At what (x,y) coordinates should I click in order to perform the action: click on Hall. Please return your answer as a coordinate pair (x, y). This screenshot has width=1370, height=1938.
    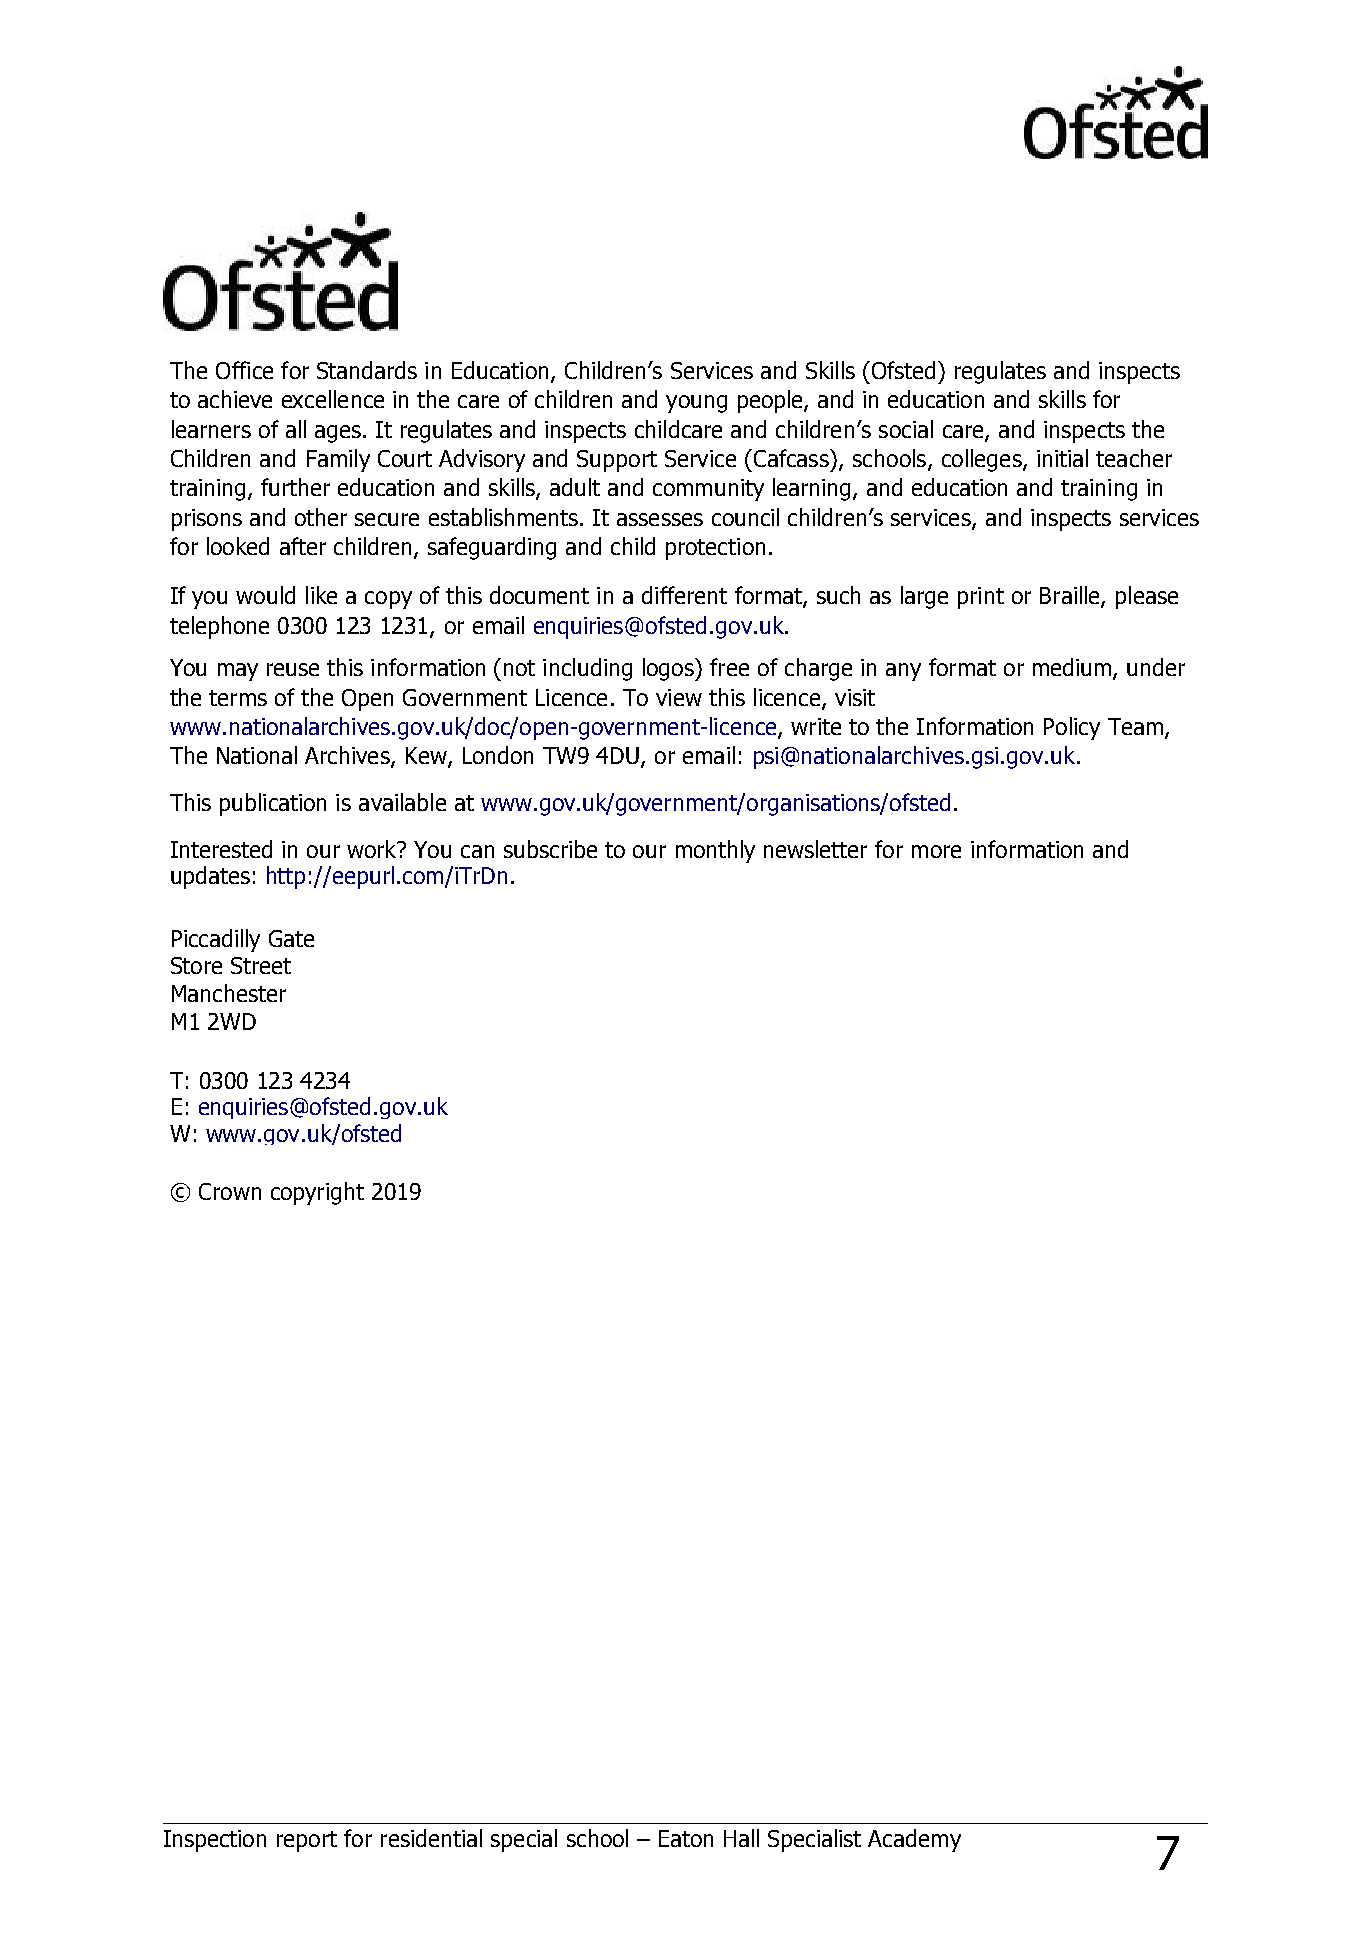
    Looking at the image, I should click on (741, 1838).
